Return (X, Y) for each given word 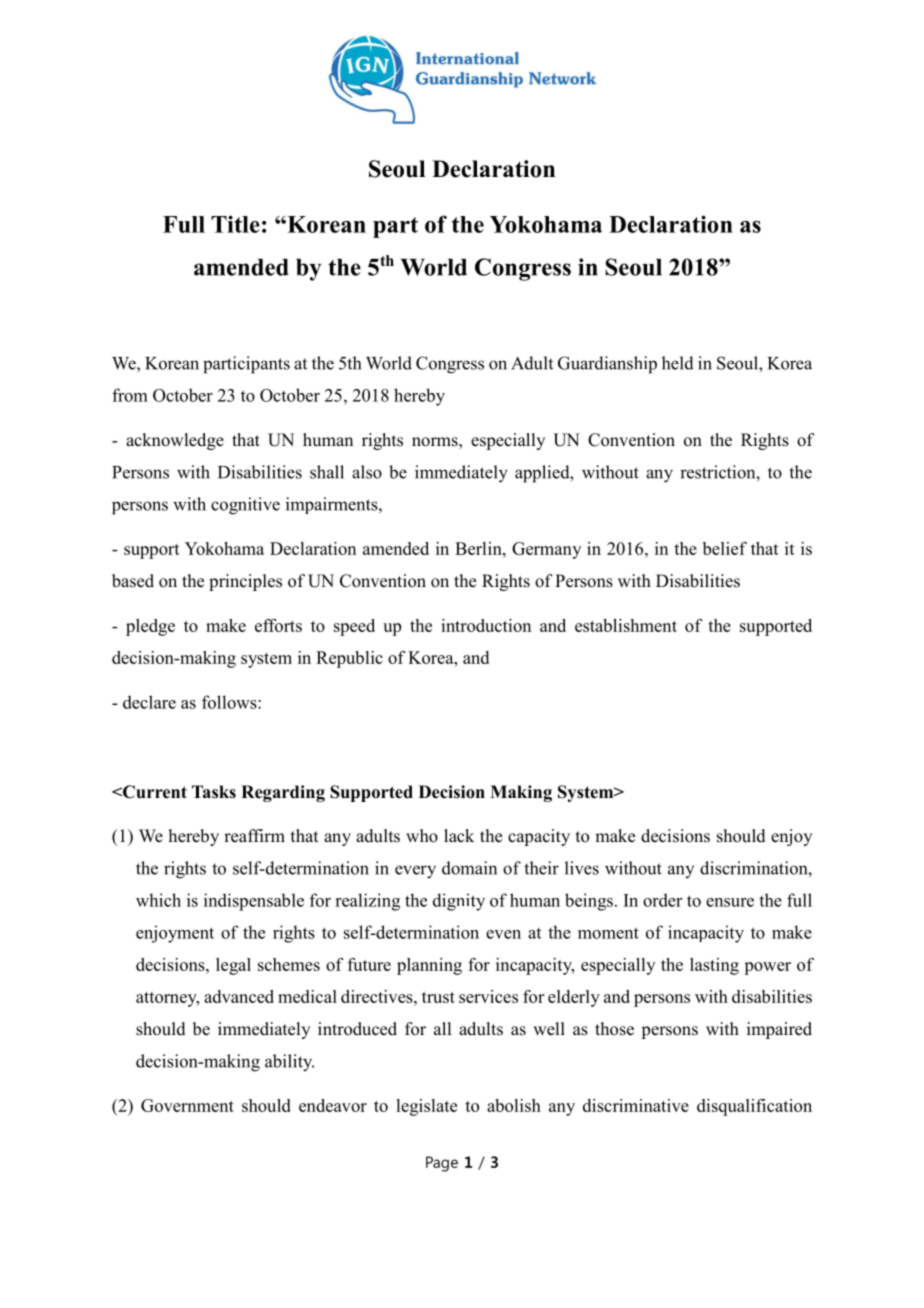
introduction (486, 625)
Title (235, 224)
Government (187, 1105)
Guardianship (607, 365)
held (678, 363)
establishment (626, 625)
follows (230, 702)
